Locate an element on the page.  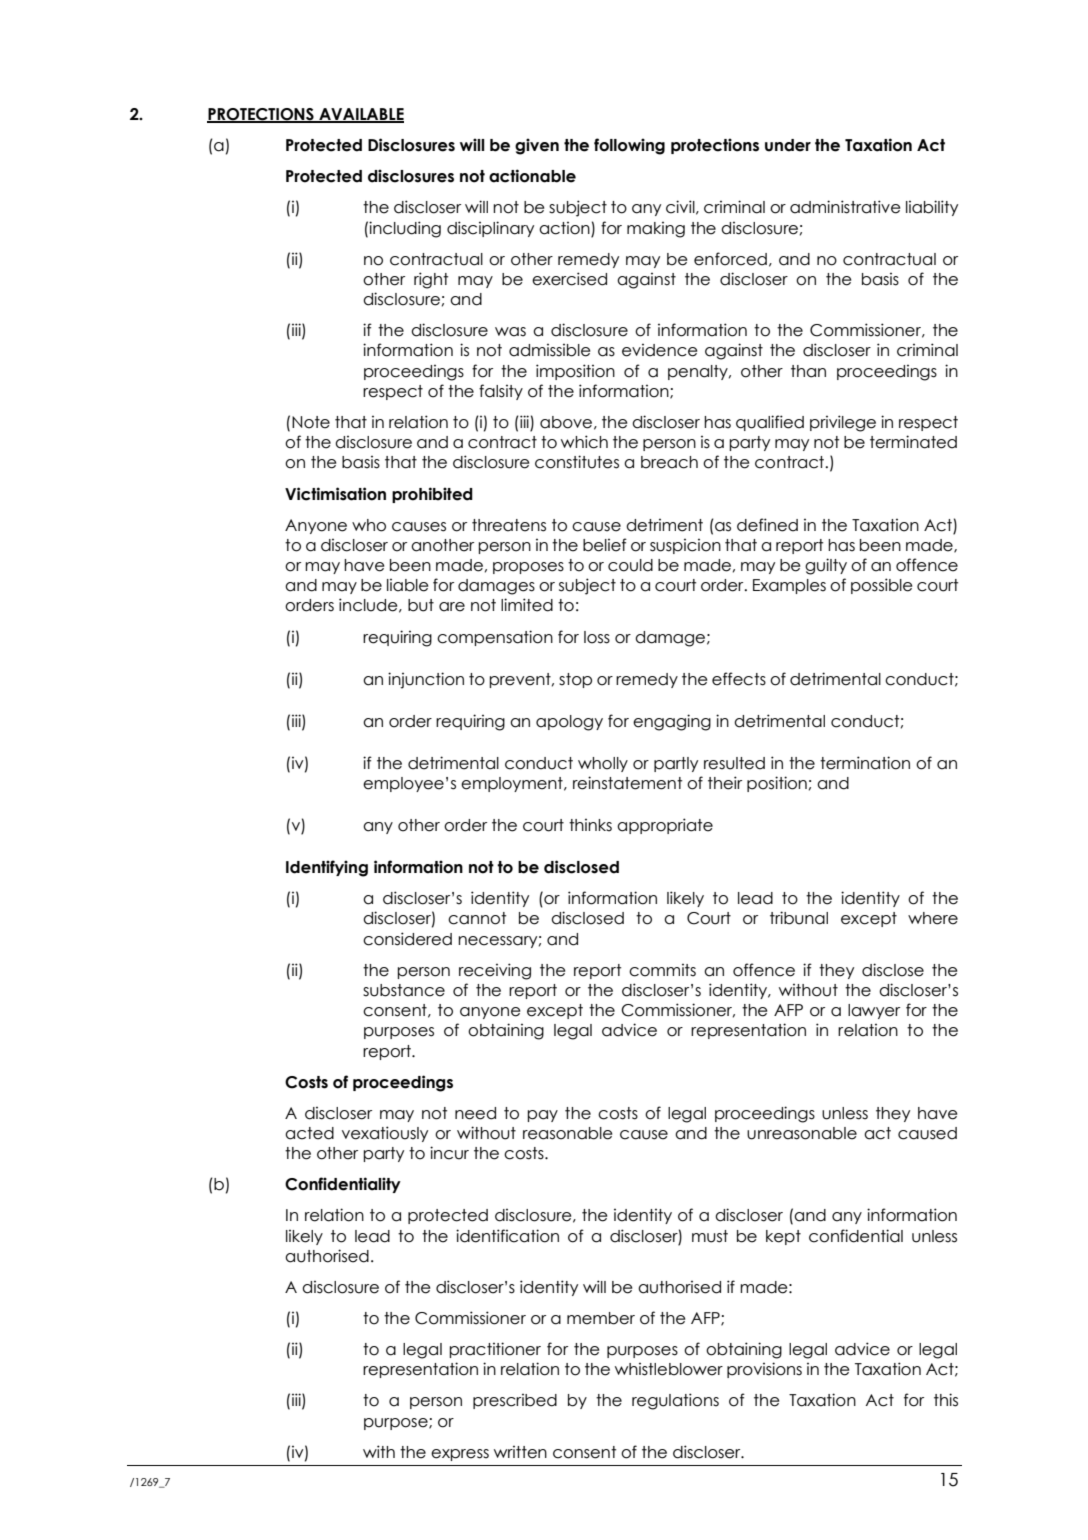
lawyer is located at coordinates (874, 1011).
